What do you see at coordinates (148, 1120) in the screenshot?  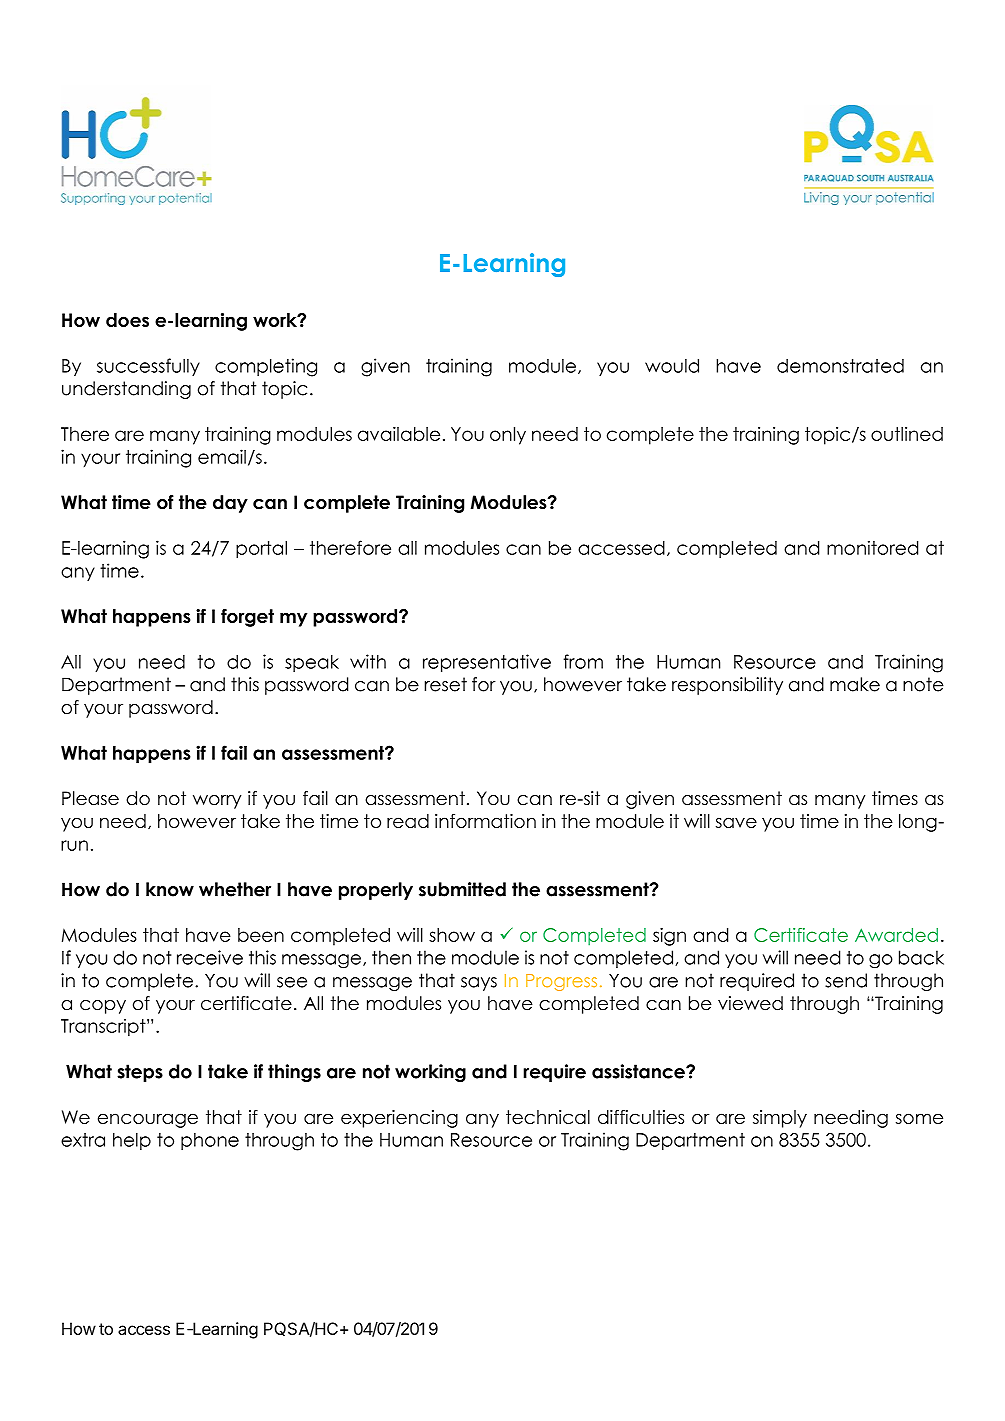 I see `encourage` at bounding box center [148, 1120].
